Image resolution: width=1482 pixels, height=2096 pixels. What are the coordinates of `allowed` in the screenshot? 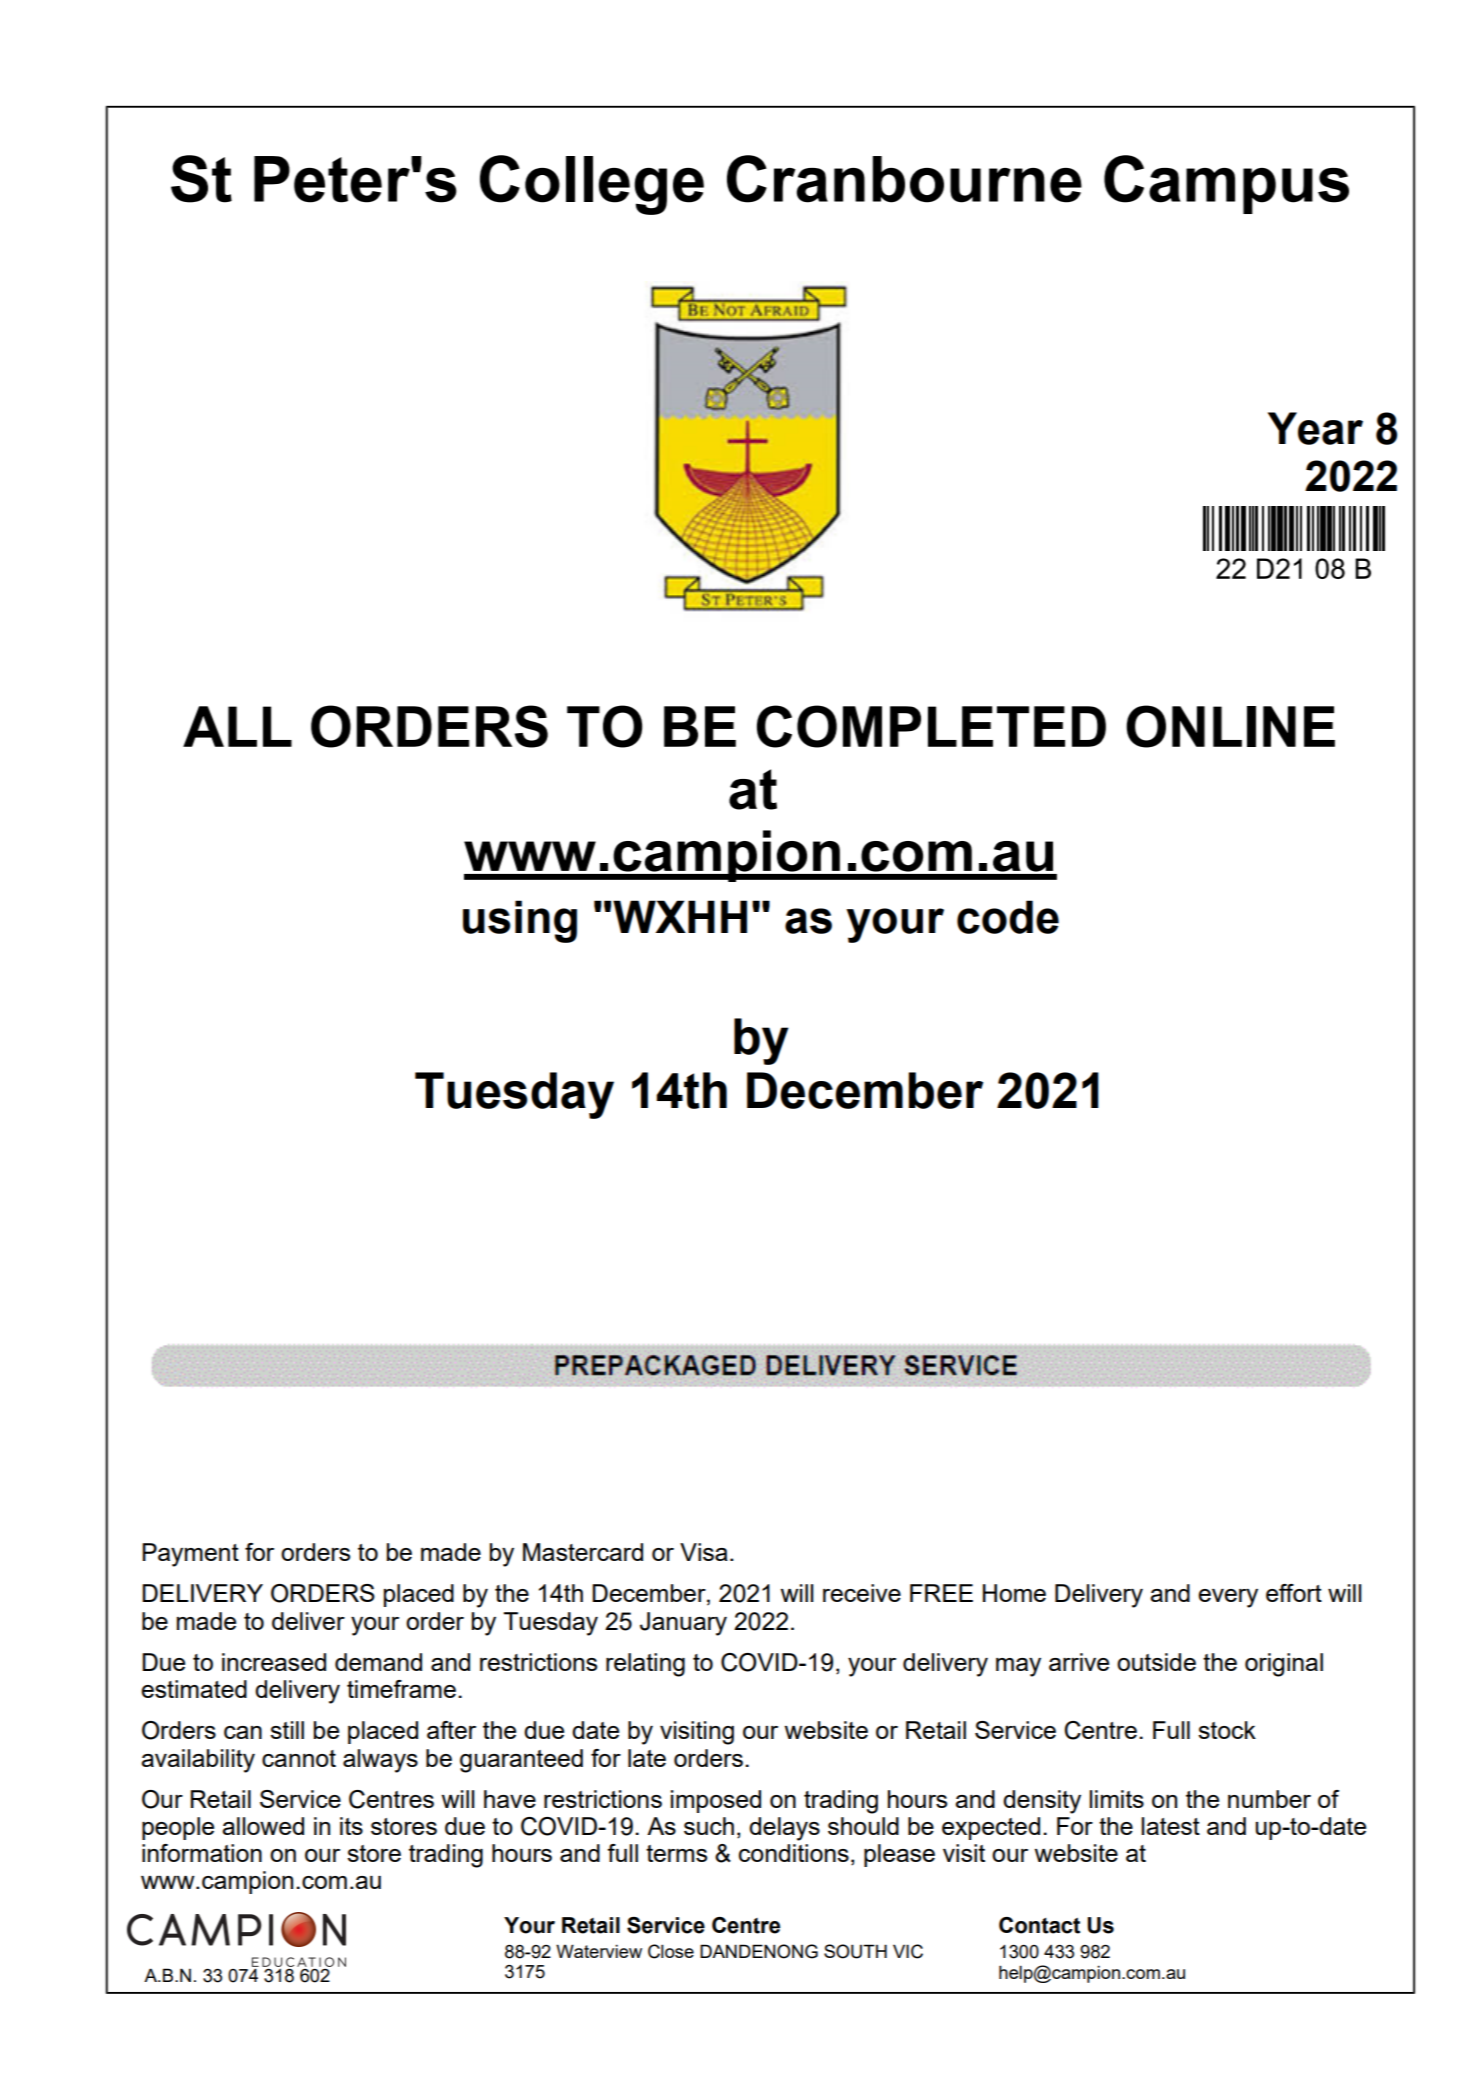 It's located at (263, 1826).
